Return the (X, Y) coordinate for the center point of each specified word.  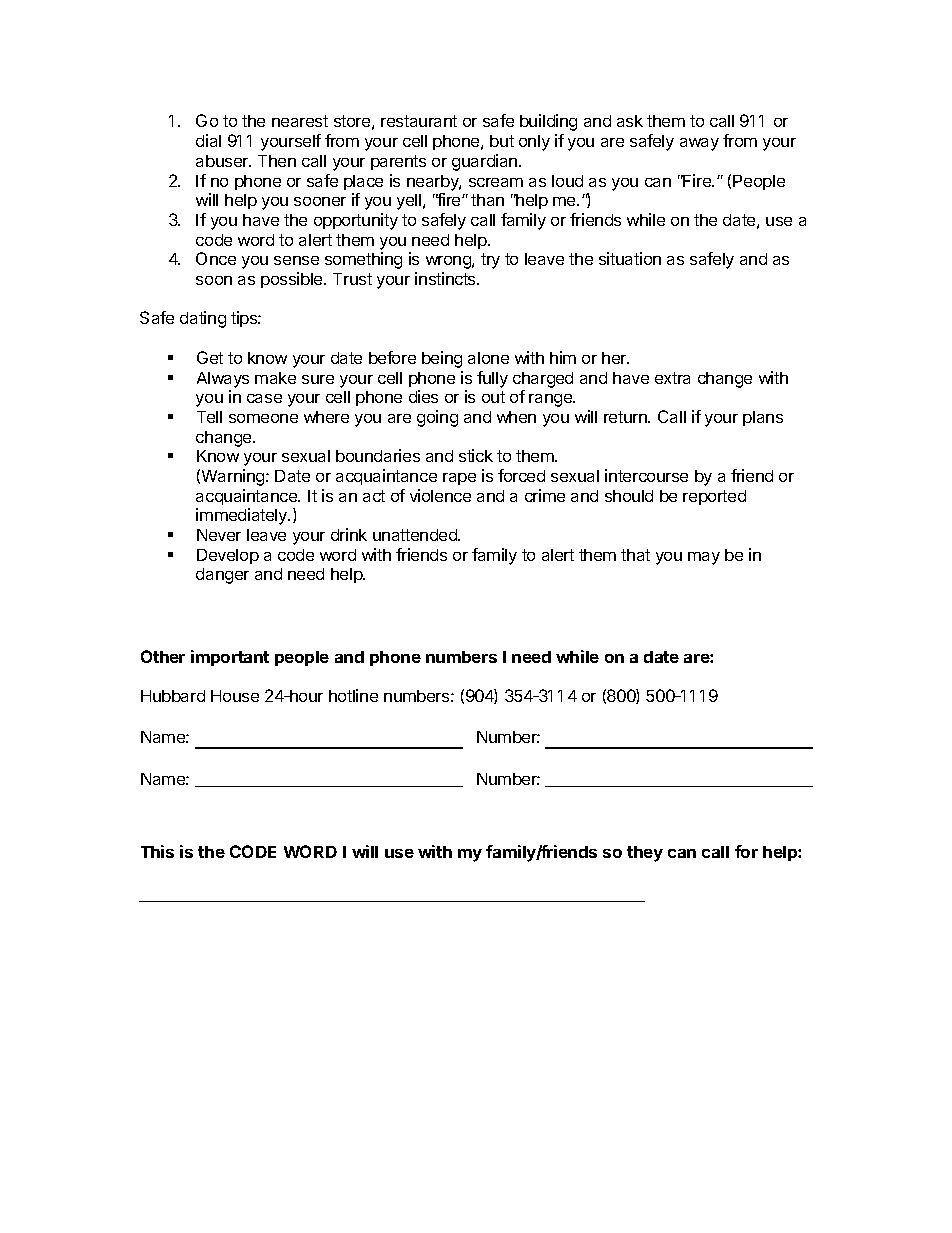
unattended (416, 535)
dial (208, 140)
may (704, 558)
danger (222, 576)
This (157, 851)
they (645, 854)
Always (223, 380)
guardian (486, 162)
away (699, 144)
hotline (353, 695)
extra (672, 378)
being (442, 359)
